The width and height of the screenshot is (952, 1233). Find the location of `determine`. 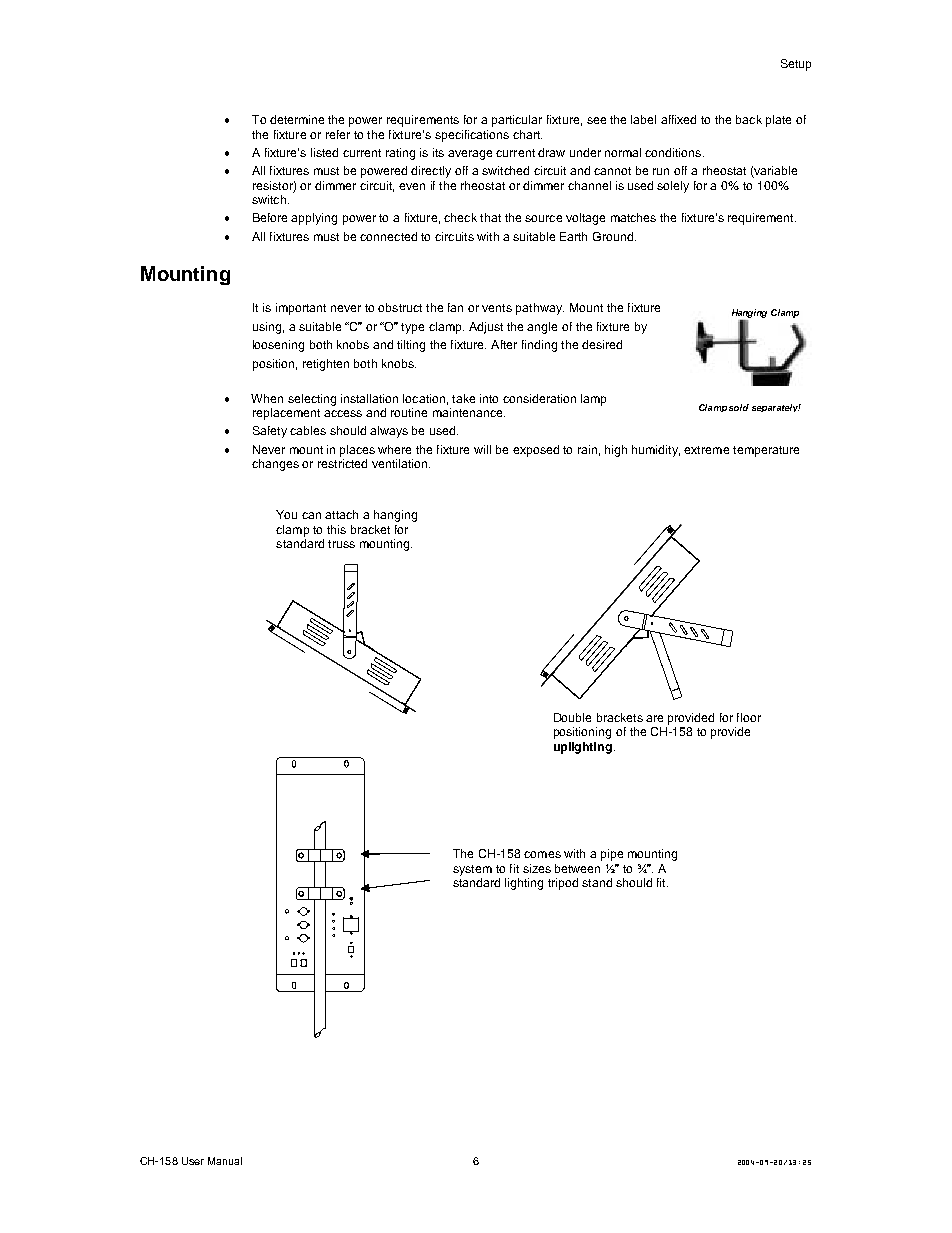

determine is located at coordinates (297, 119).
